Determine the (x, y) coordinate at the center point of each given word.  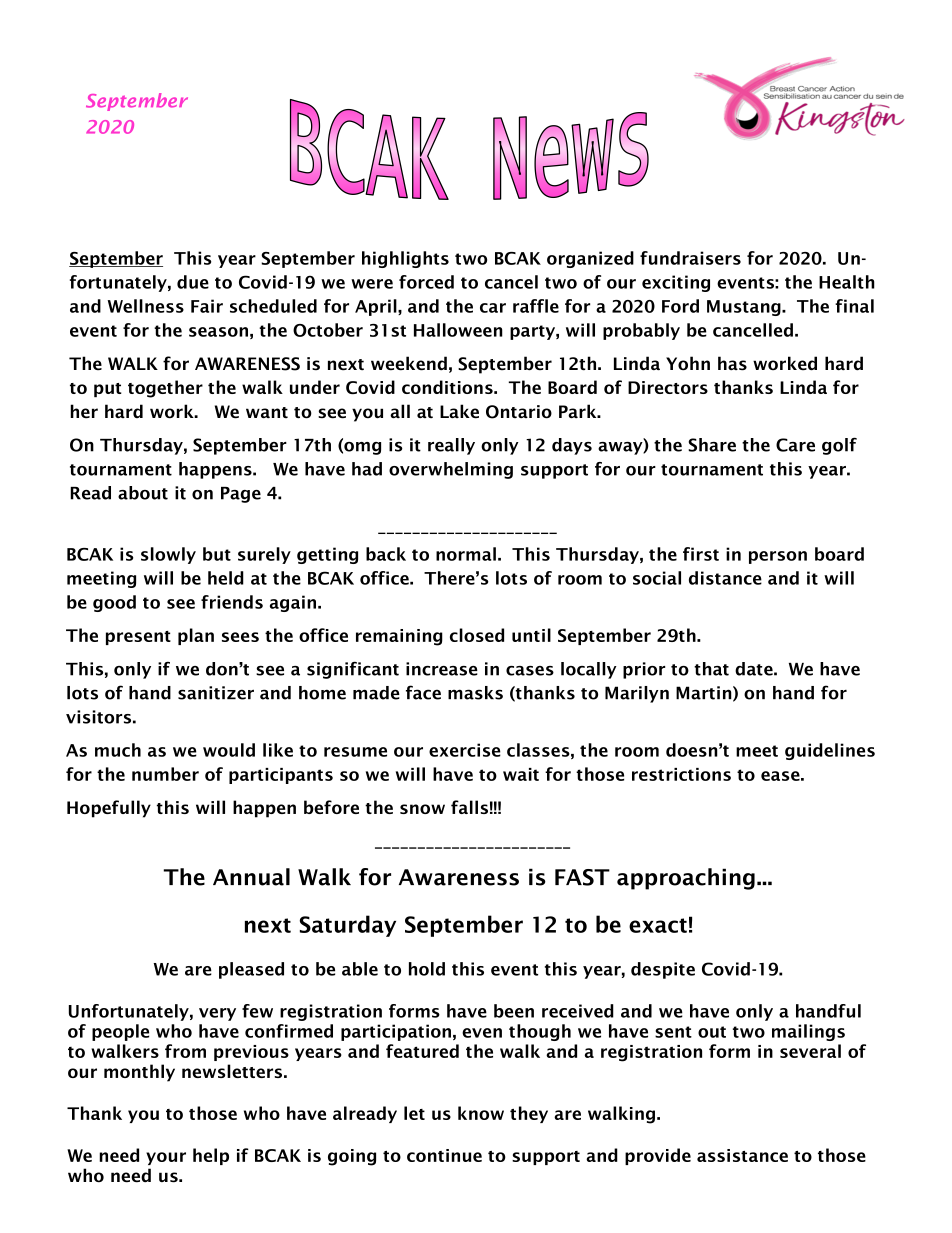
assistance (742, 1155)
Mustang (745, 308)
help (211, 1156)
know (481, 1113)
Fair (207, 306)
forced (426, 282)
